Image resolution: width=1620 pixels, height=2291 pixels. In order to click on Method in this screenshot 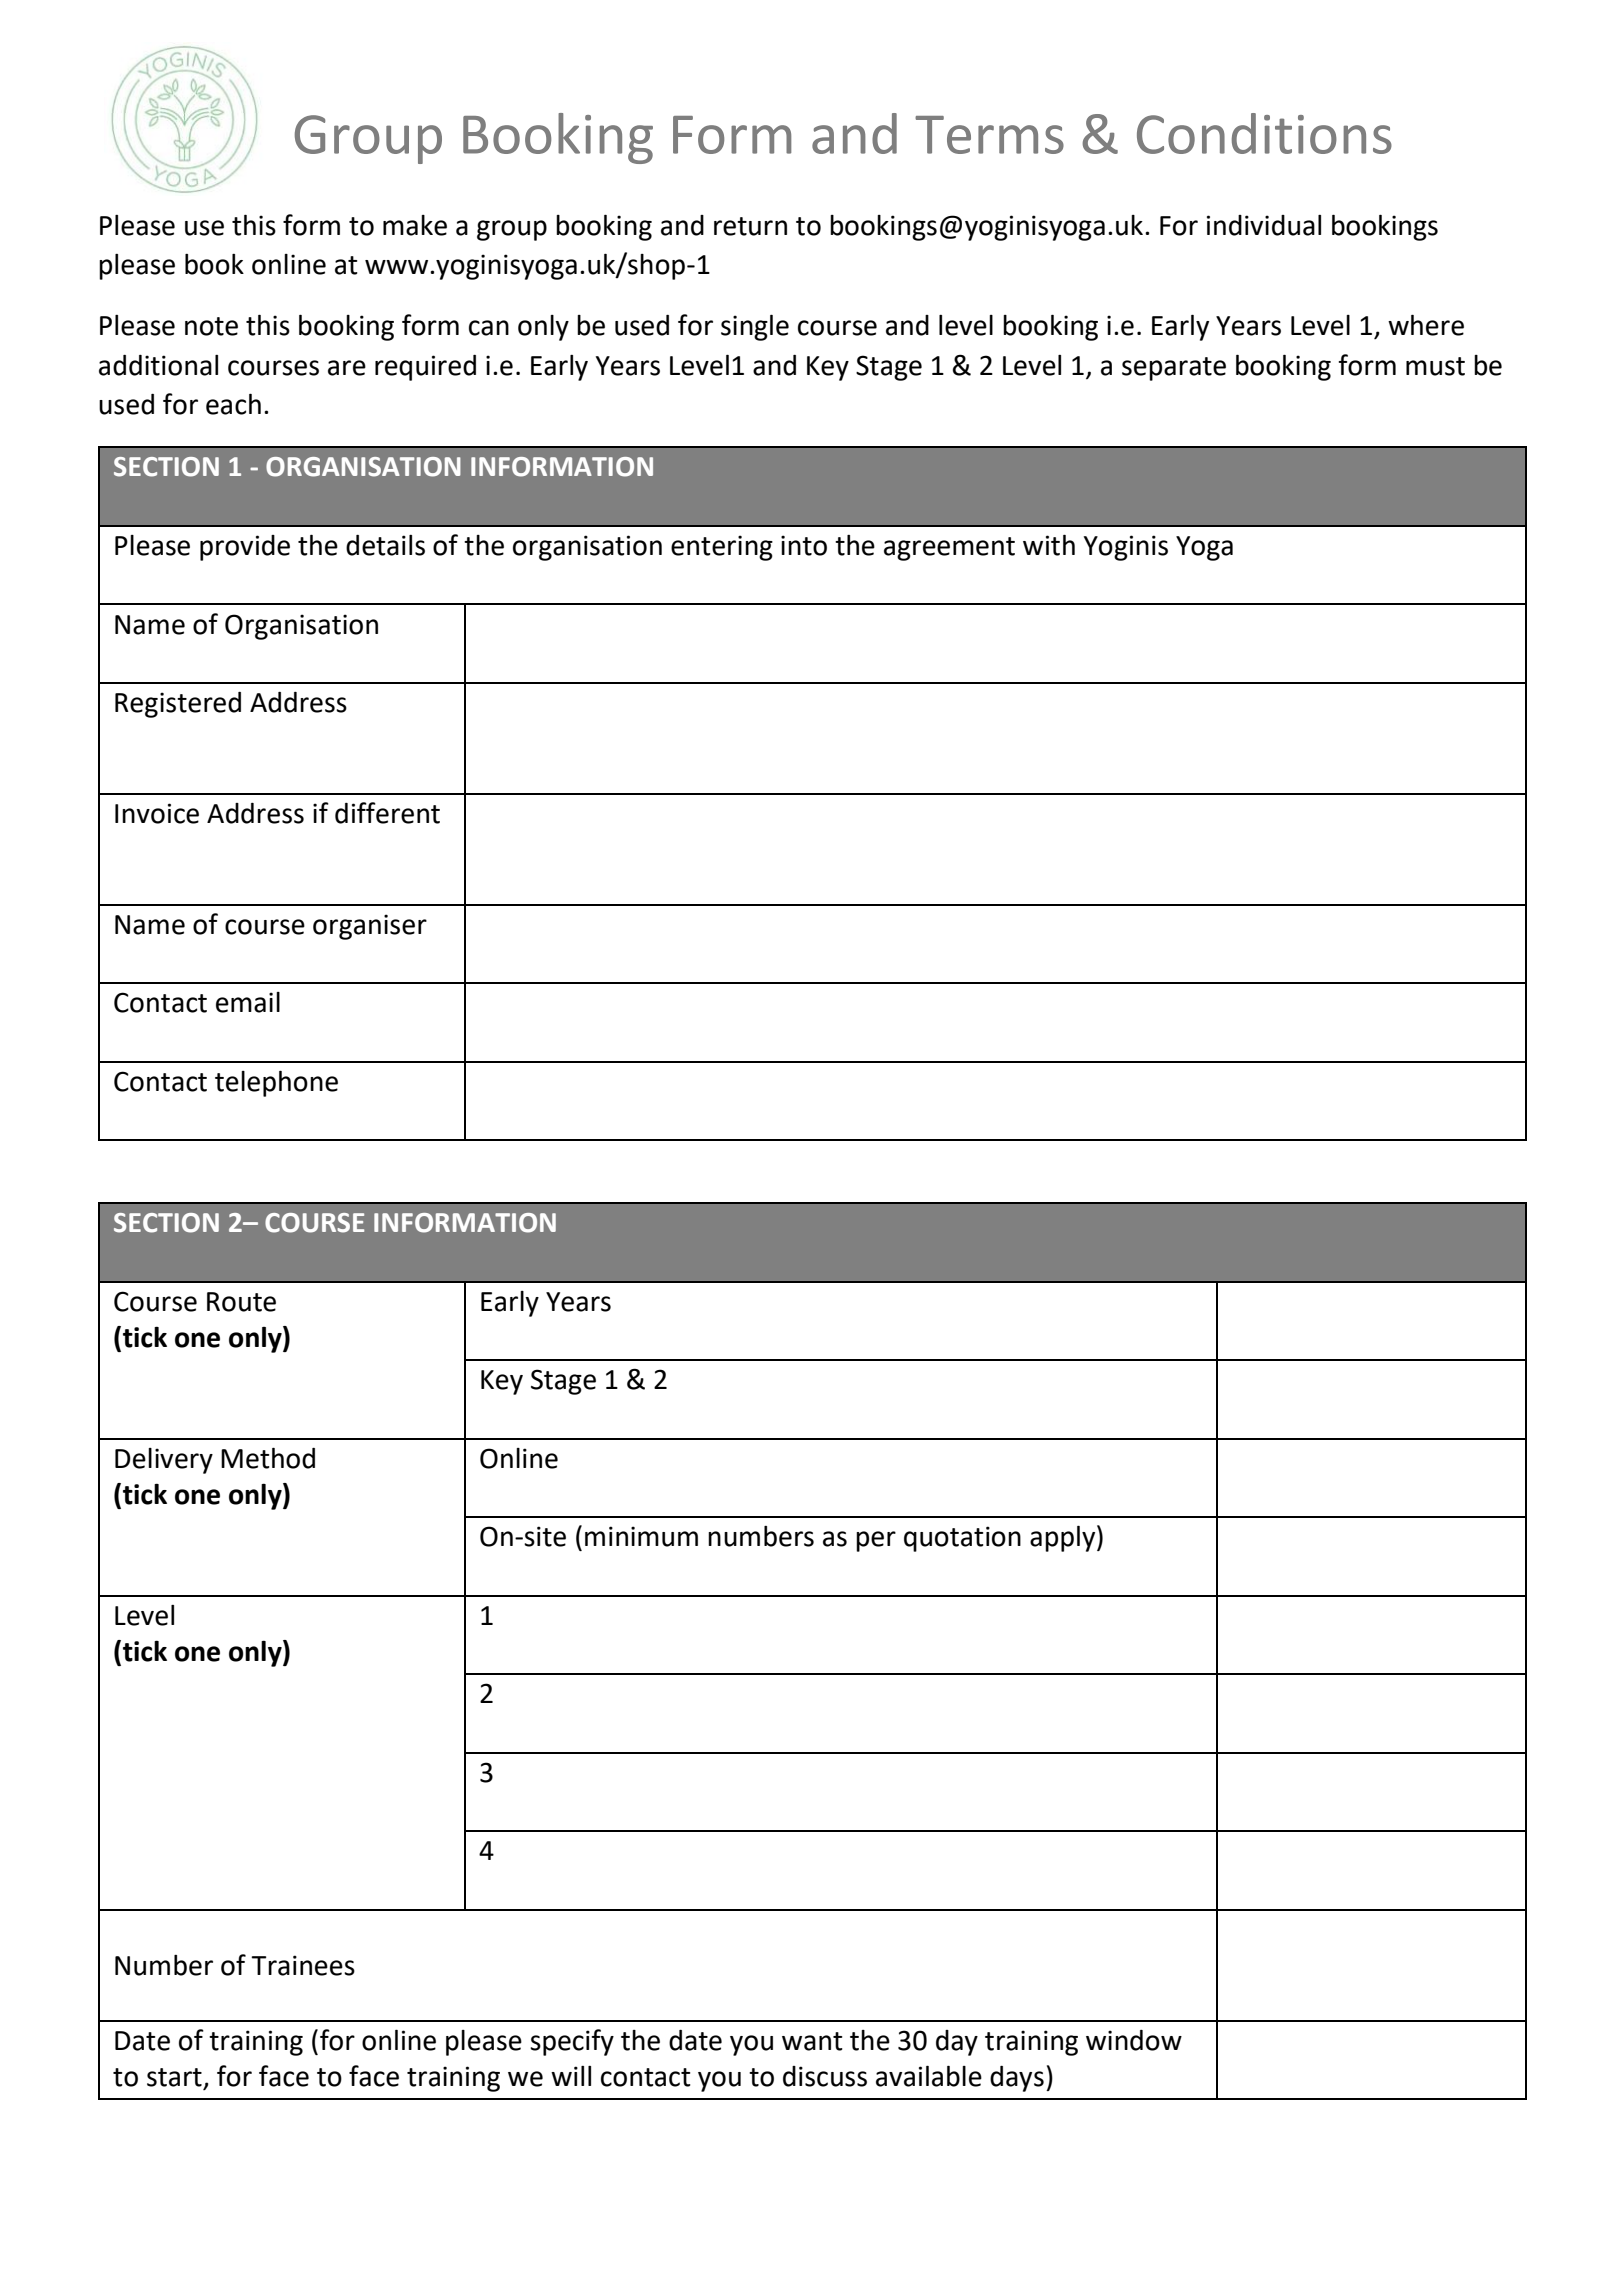, I will do `click(268, 1458)`.
